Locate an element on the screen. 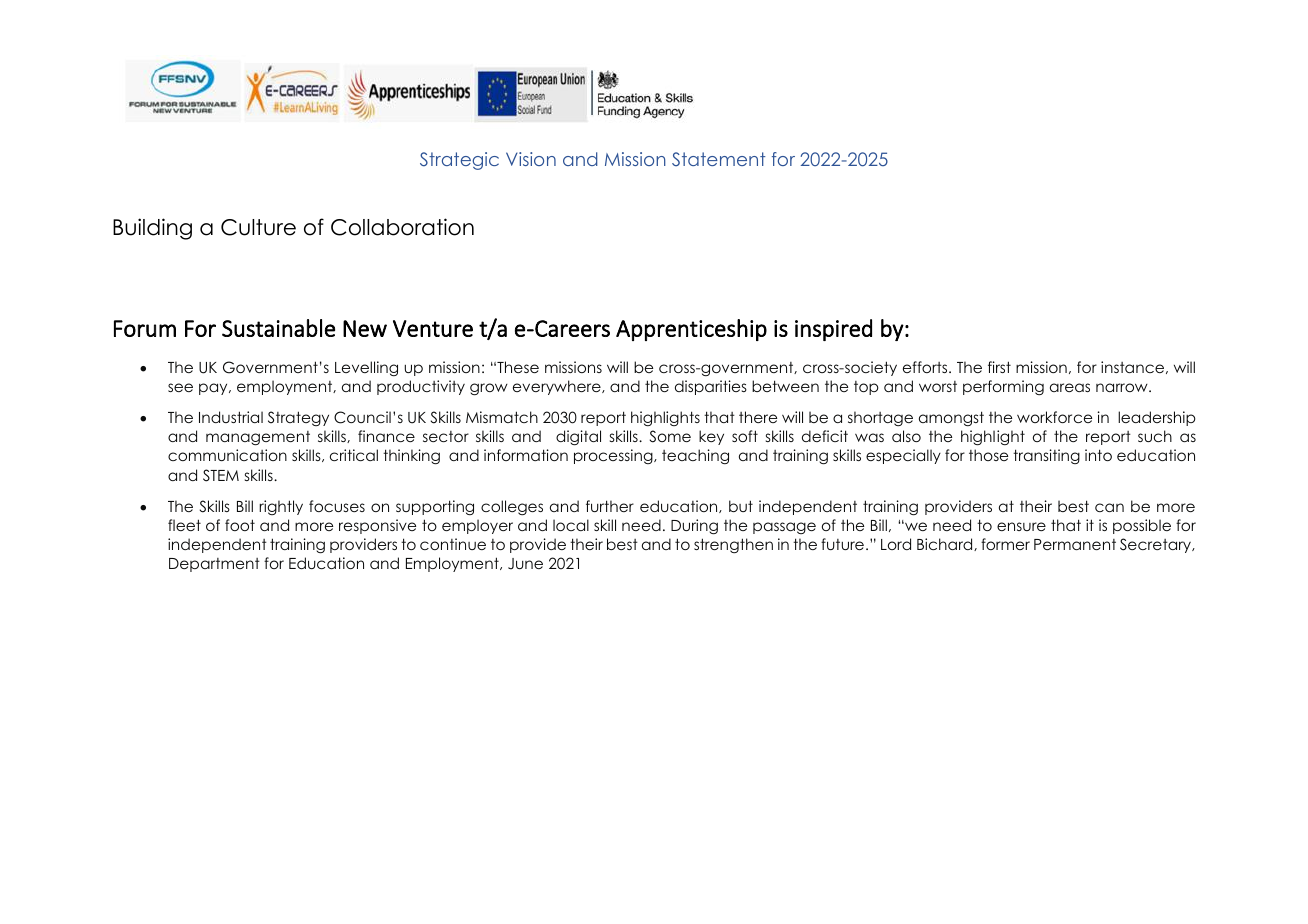 The height and width of the screenshot is (924, 1308). strengthen is located at coordinates (733, 545).
